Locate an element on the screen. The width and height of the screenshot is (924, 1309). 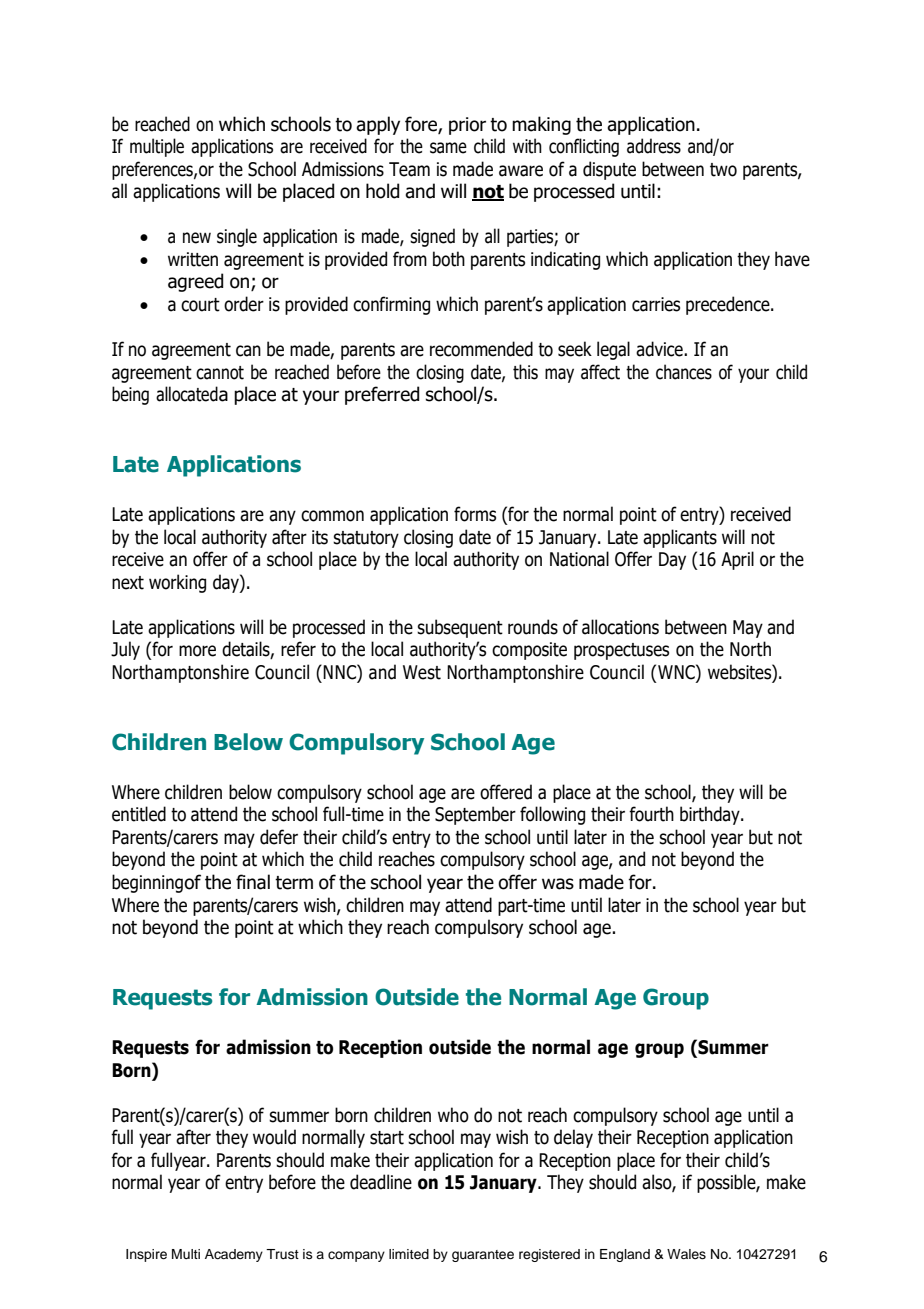
more is located at coordinates (197, 651).
